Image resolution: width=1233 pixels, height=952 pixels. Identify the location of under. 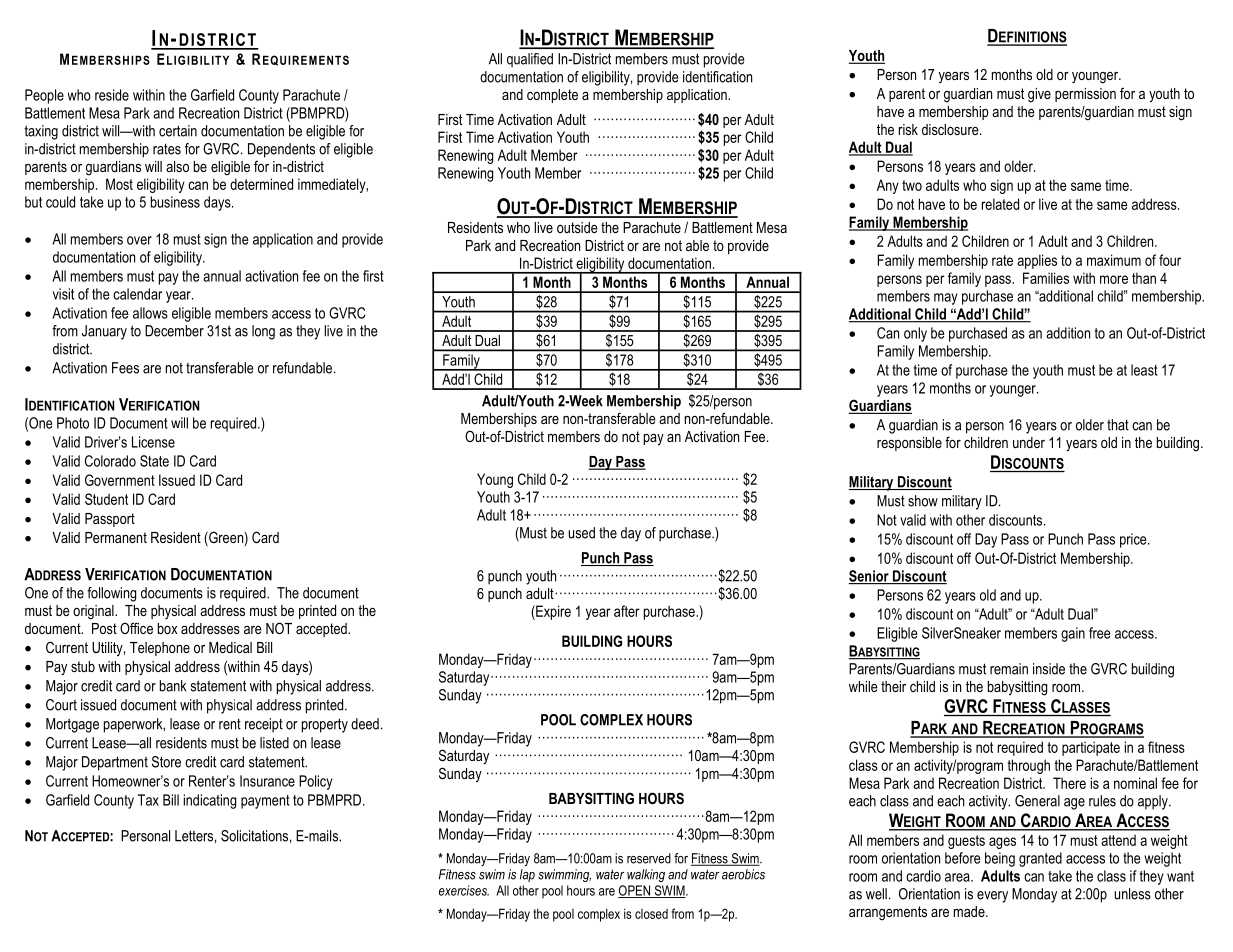
(1029, 442).
